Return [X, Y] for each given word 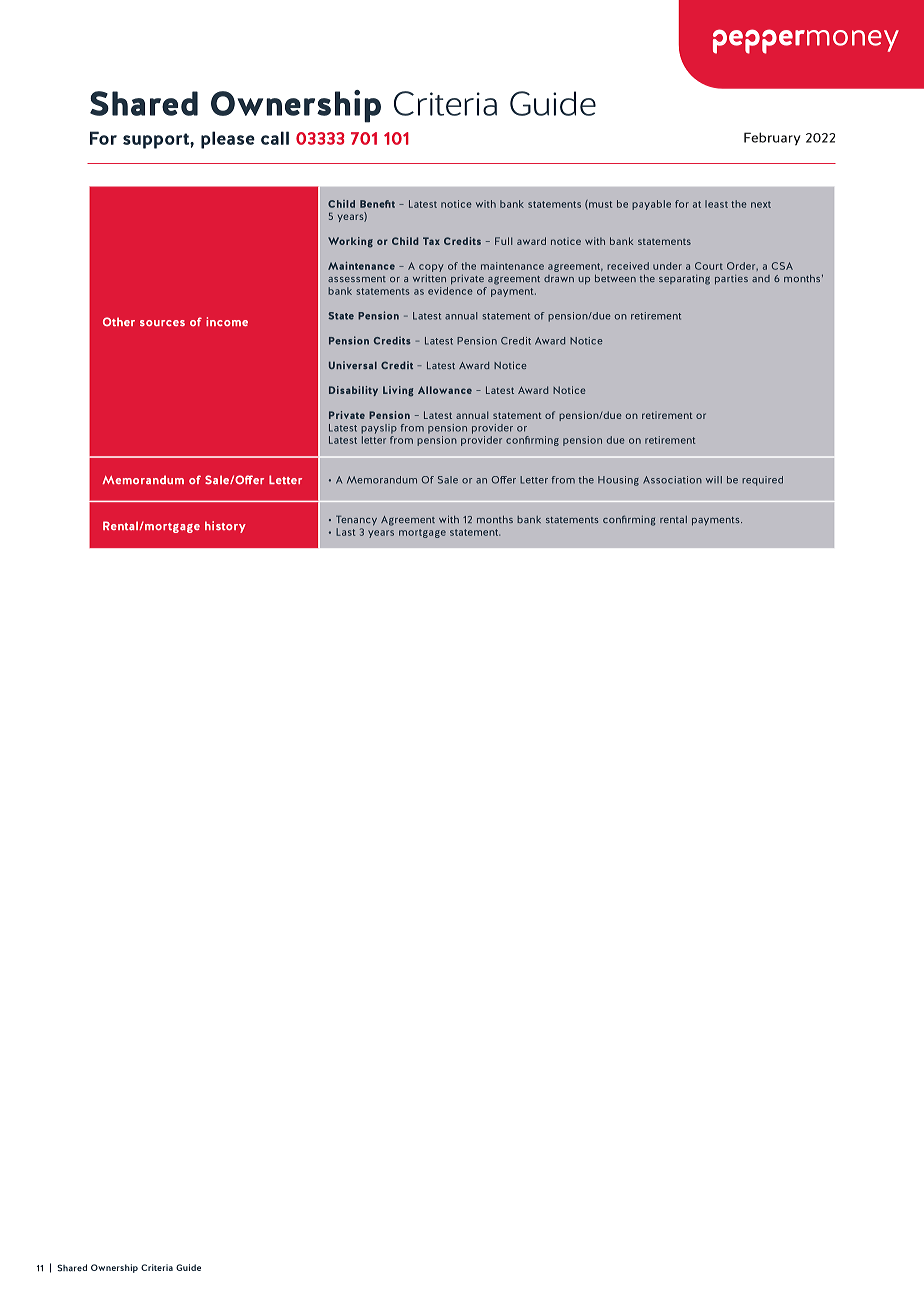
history [225, 527]
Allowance [445, 390]
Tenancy [356, 520]
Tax [431, 241]
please [228, 140]
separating [684, 280]
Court [709, 266]
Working [350, 242]
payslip [379, 429]
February [772, 139]
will [714, 480]
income [227, 321]
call [275, 138]
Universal [353, 365]
